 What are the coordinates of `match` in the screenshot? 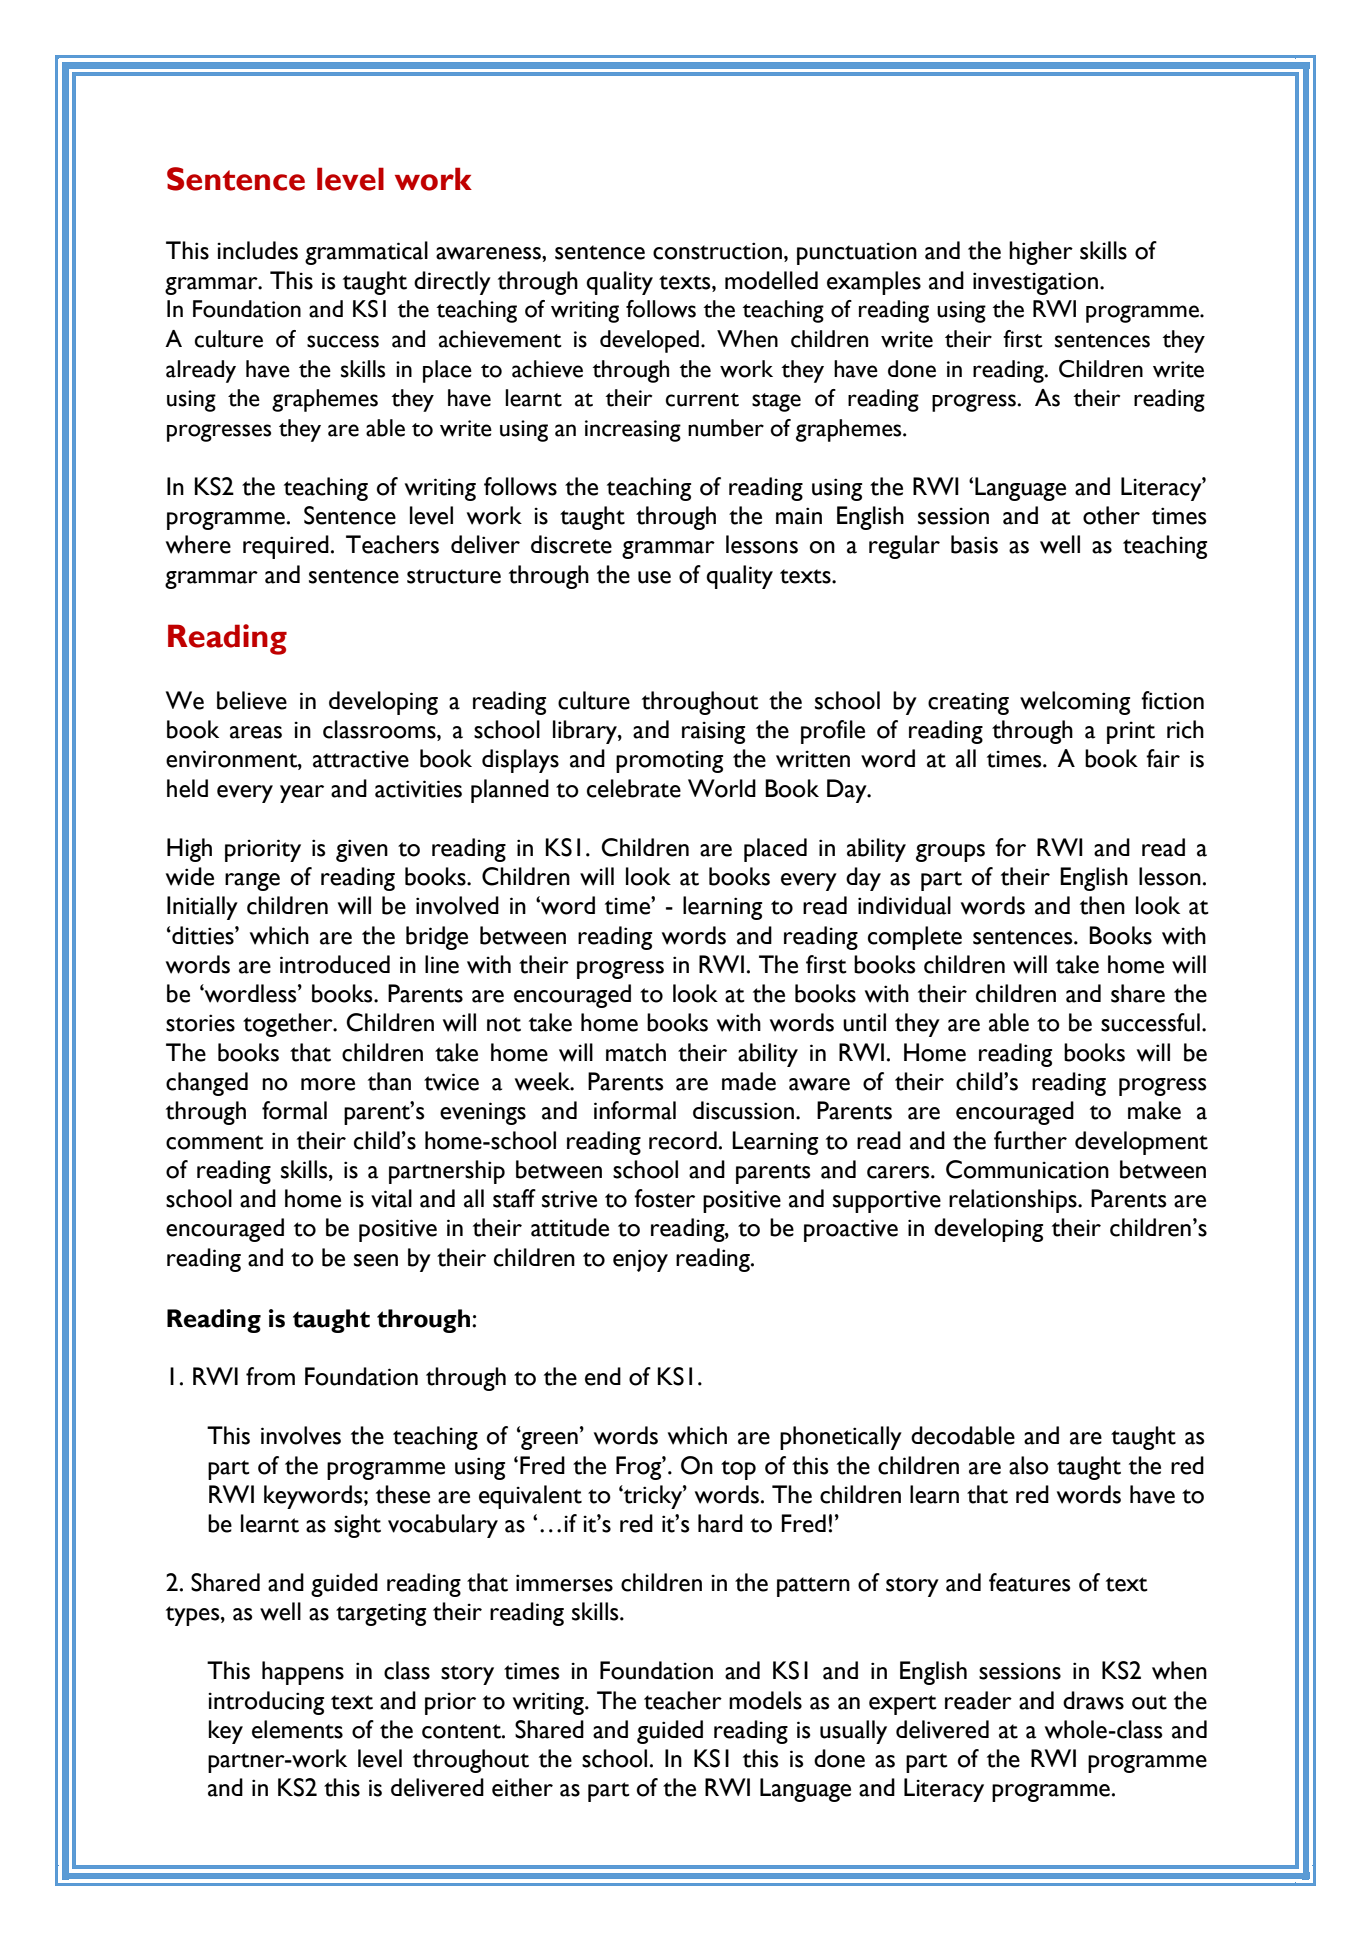 It's located at (636, 1052).
